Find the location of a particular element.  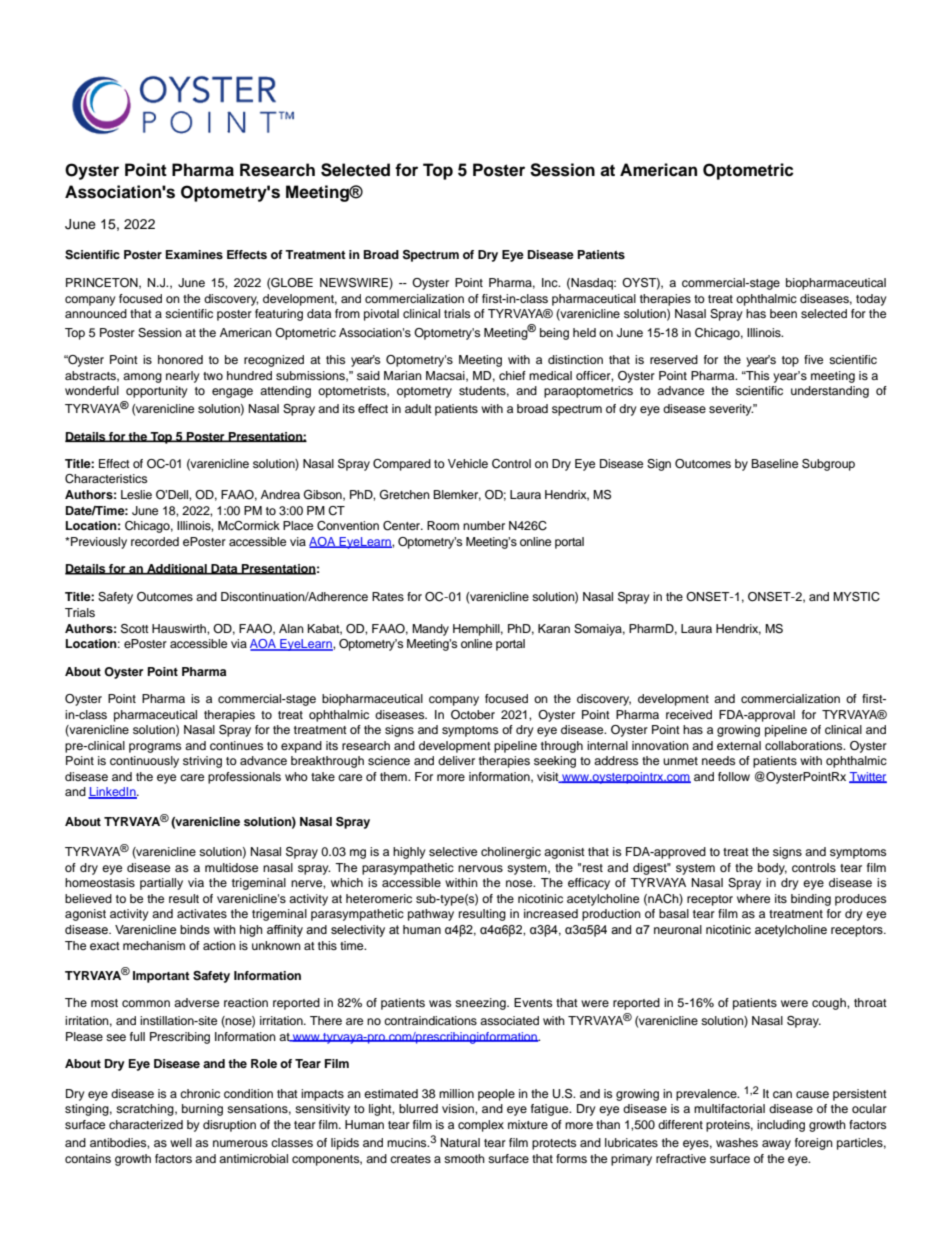

been is located at coordinates (783, 313).
